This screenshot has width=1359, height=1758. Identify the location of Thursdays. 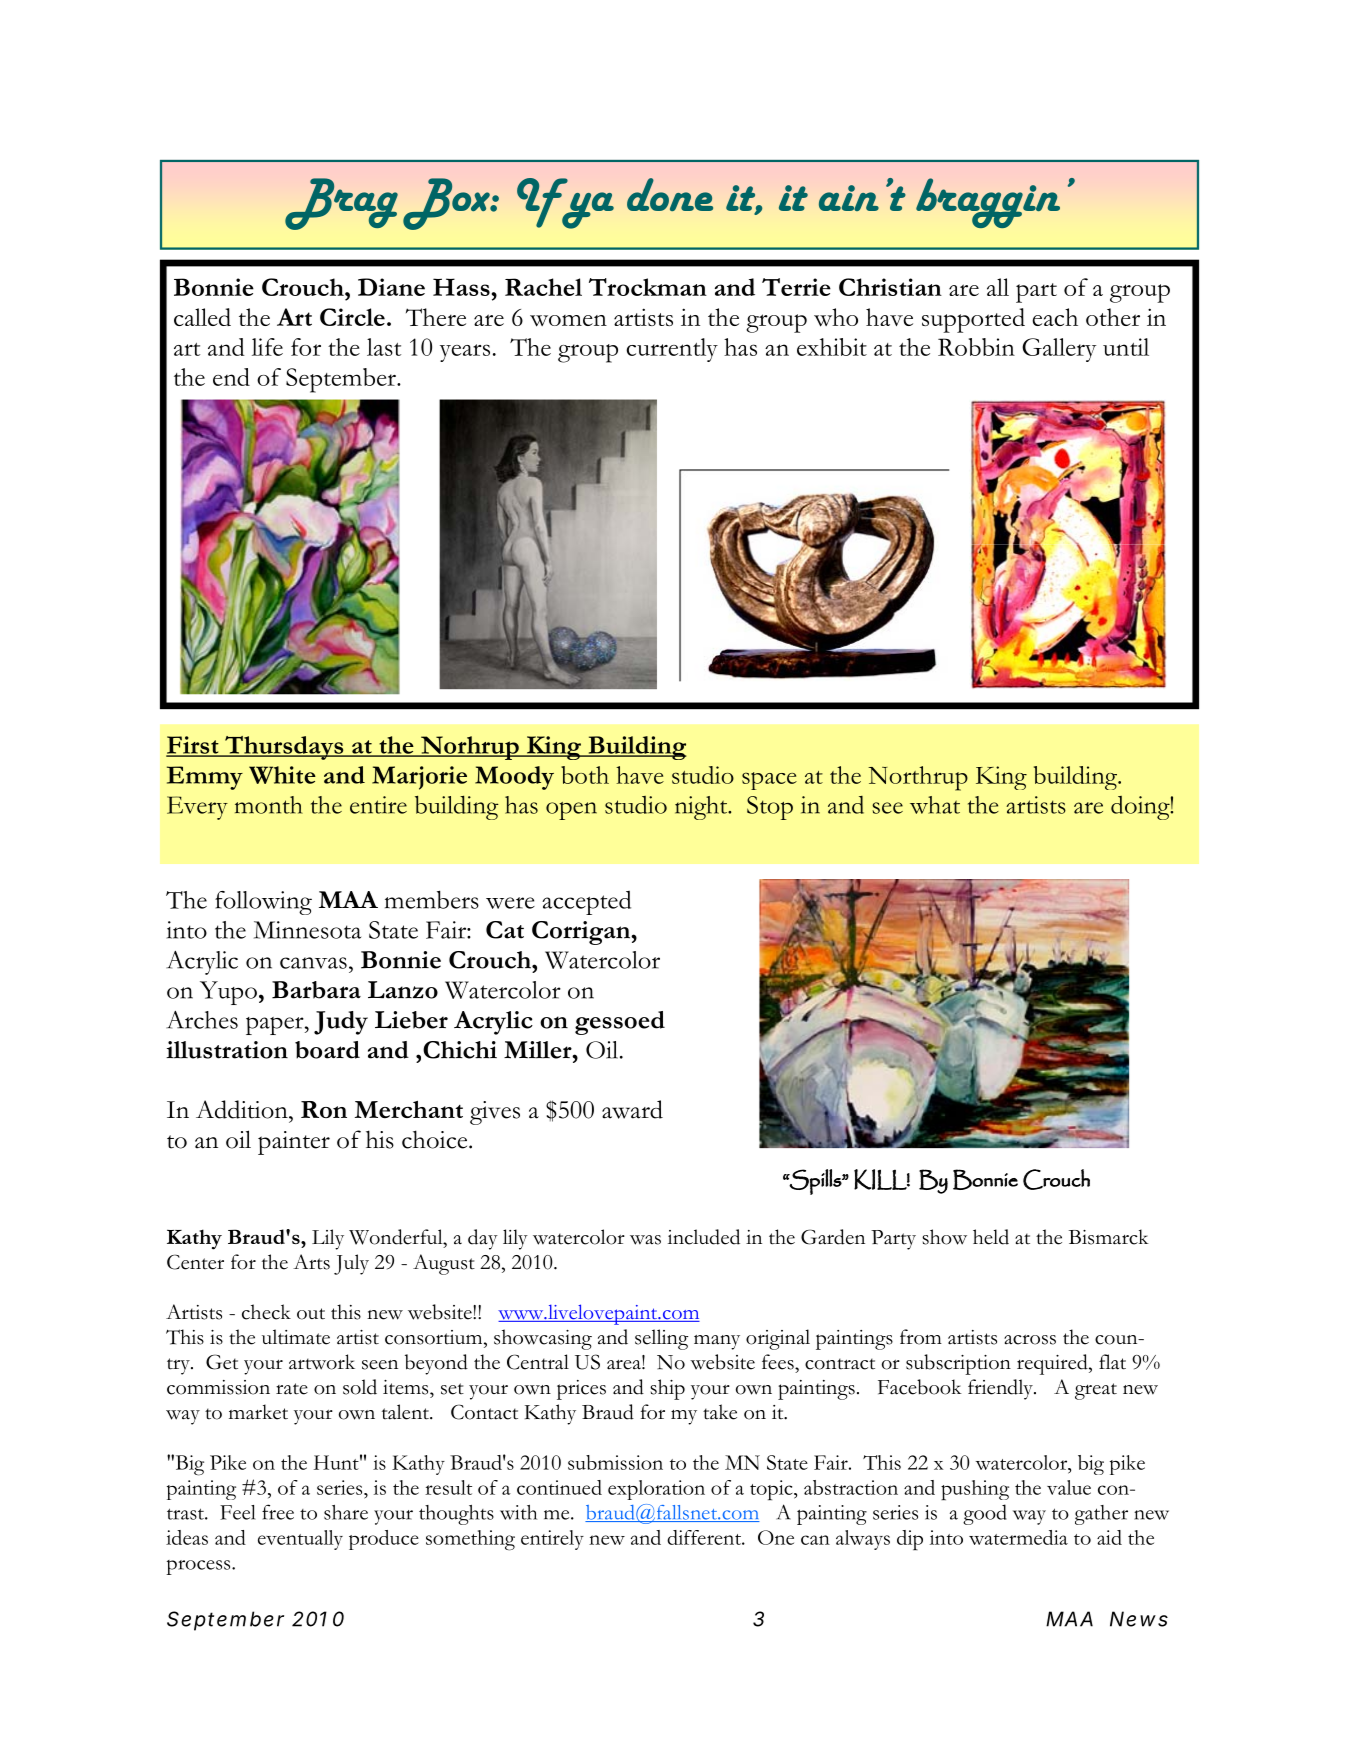
(284, 748).
